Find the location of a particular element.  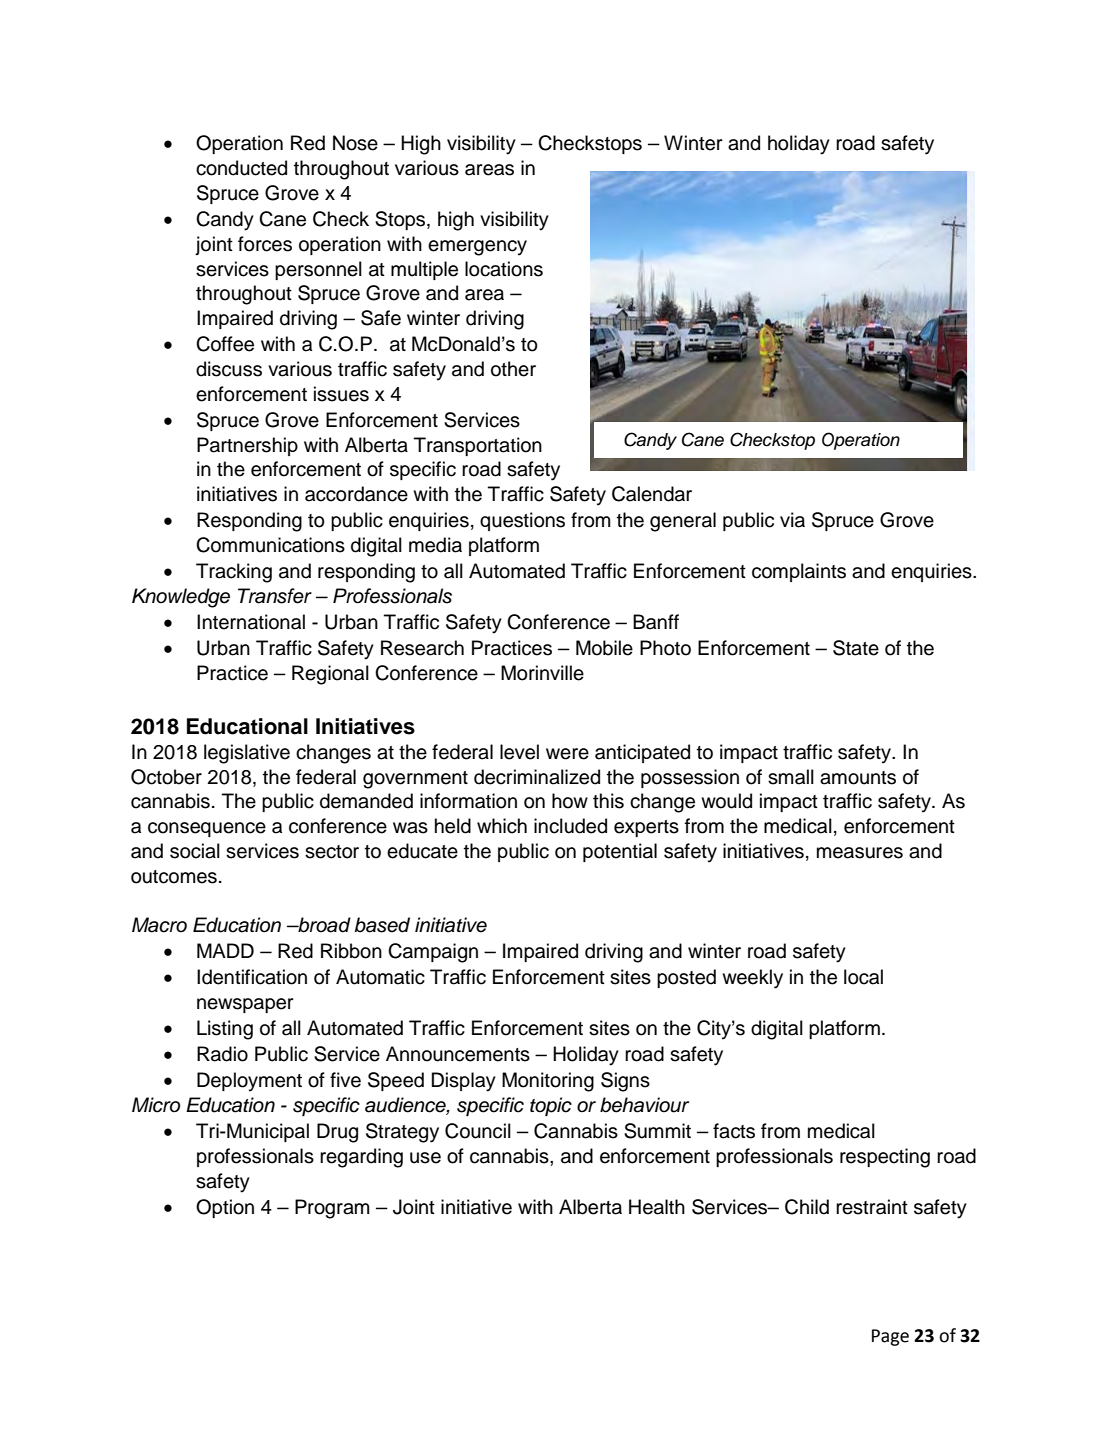

conducted is located at coordinates (241, 168).
